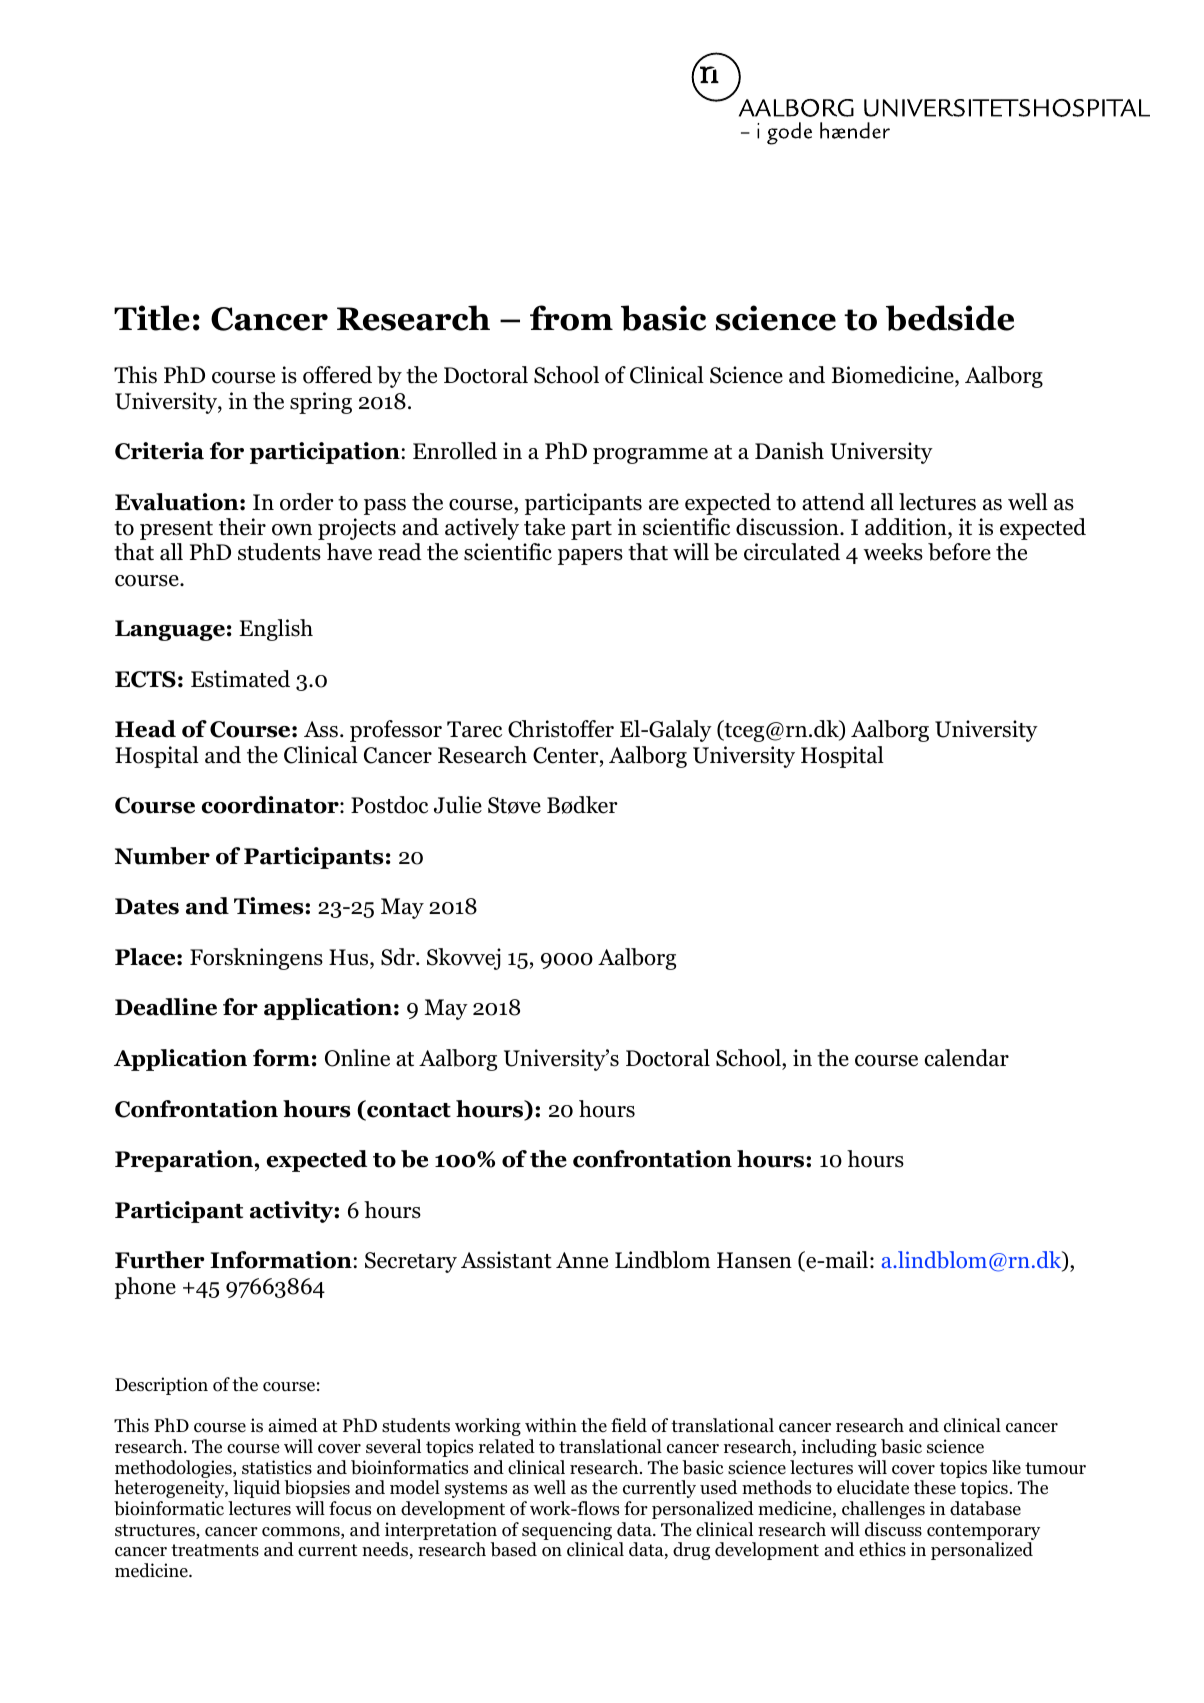 The image size is (1204, 1703). I want to click on before, so click(959, 552).
